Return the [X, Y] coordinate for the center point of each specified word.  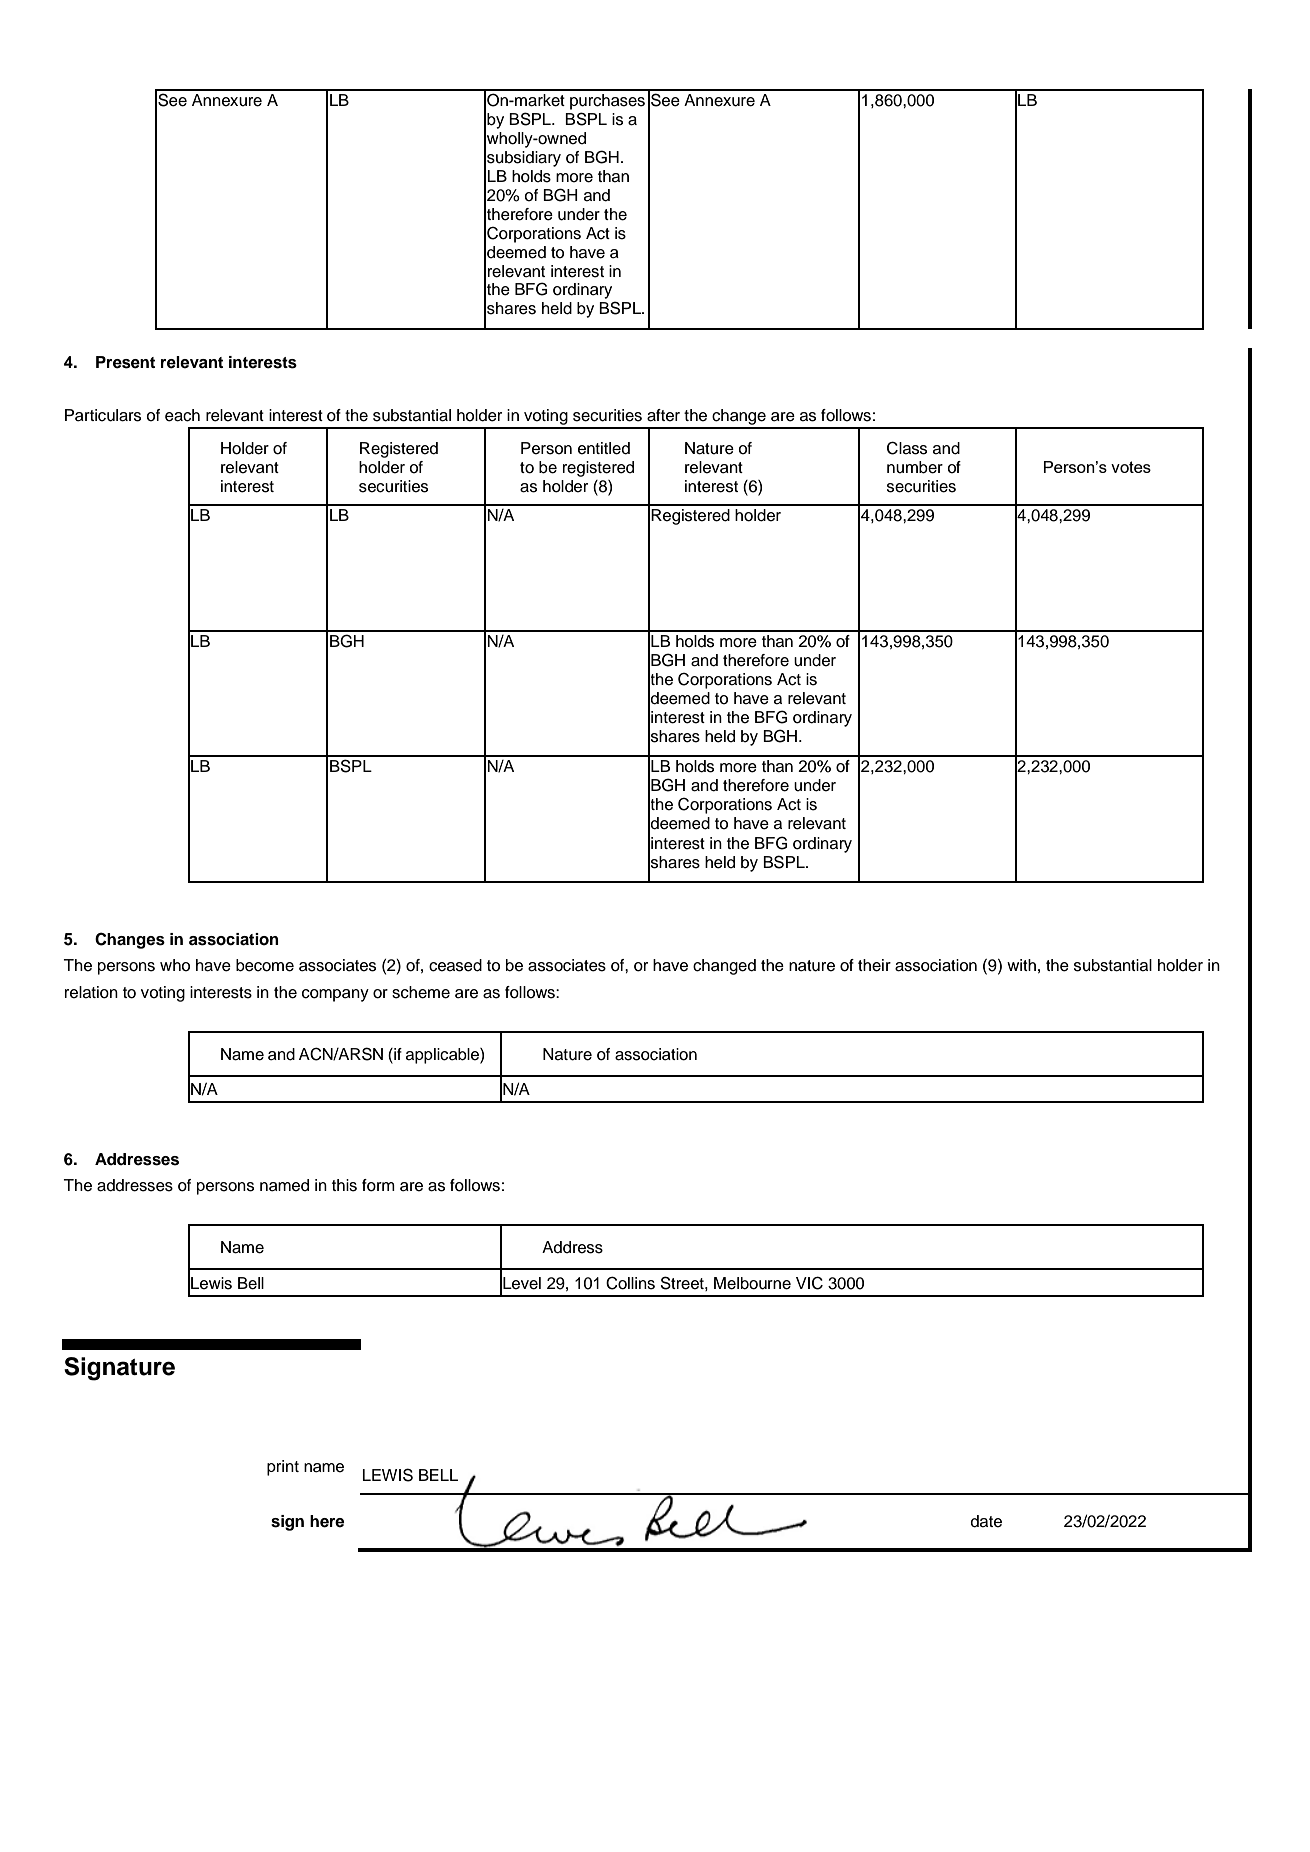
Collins [630, 1283]
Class [907, 448]
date [986, 1521]
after [663, 415]
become [265, 965]
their [874, 965]
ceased [455, 965]
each [182, 415]
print [283, 1468]
